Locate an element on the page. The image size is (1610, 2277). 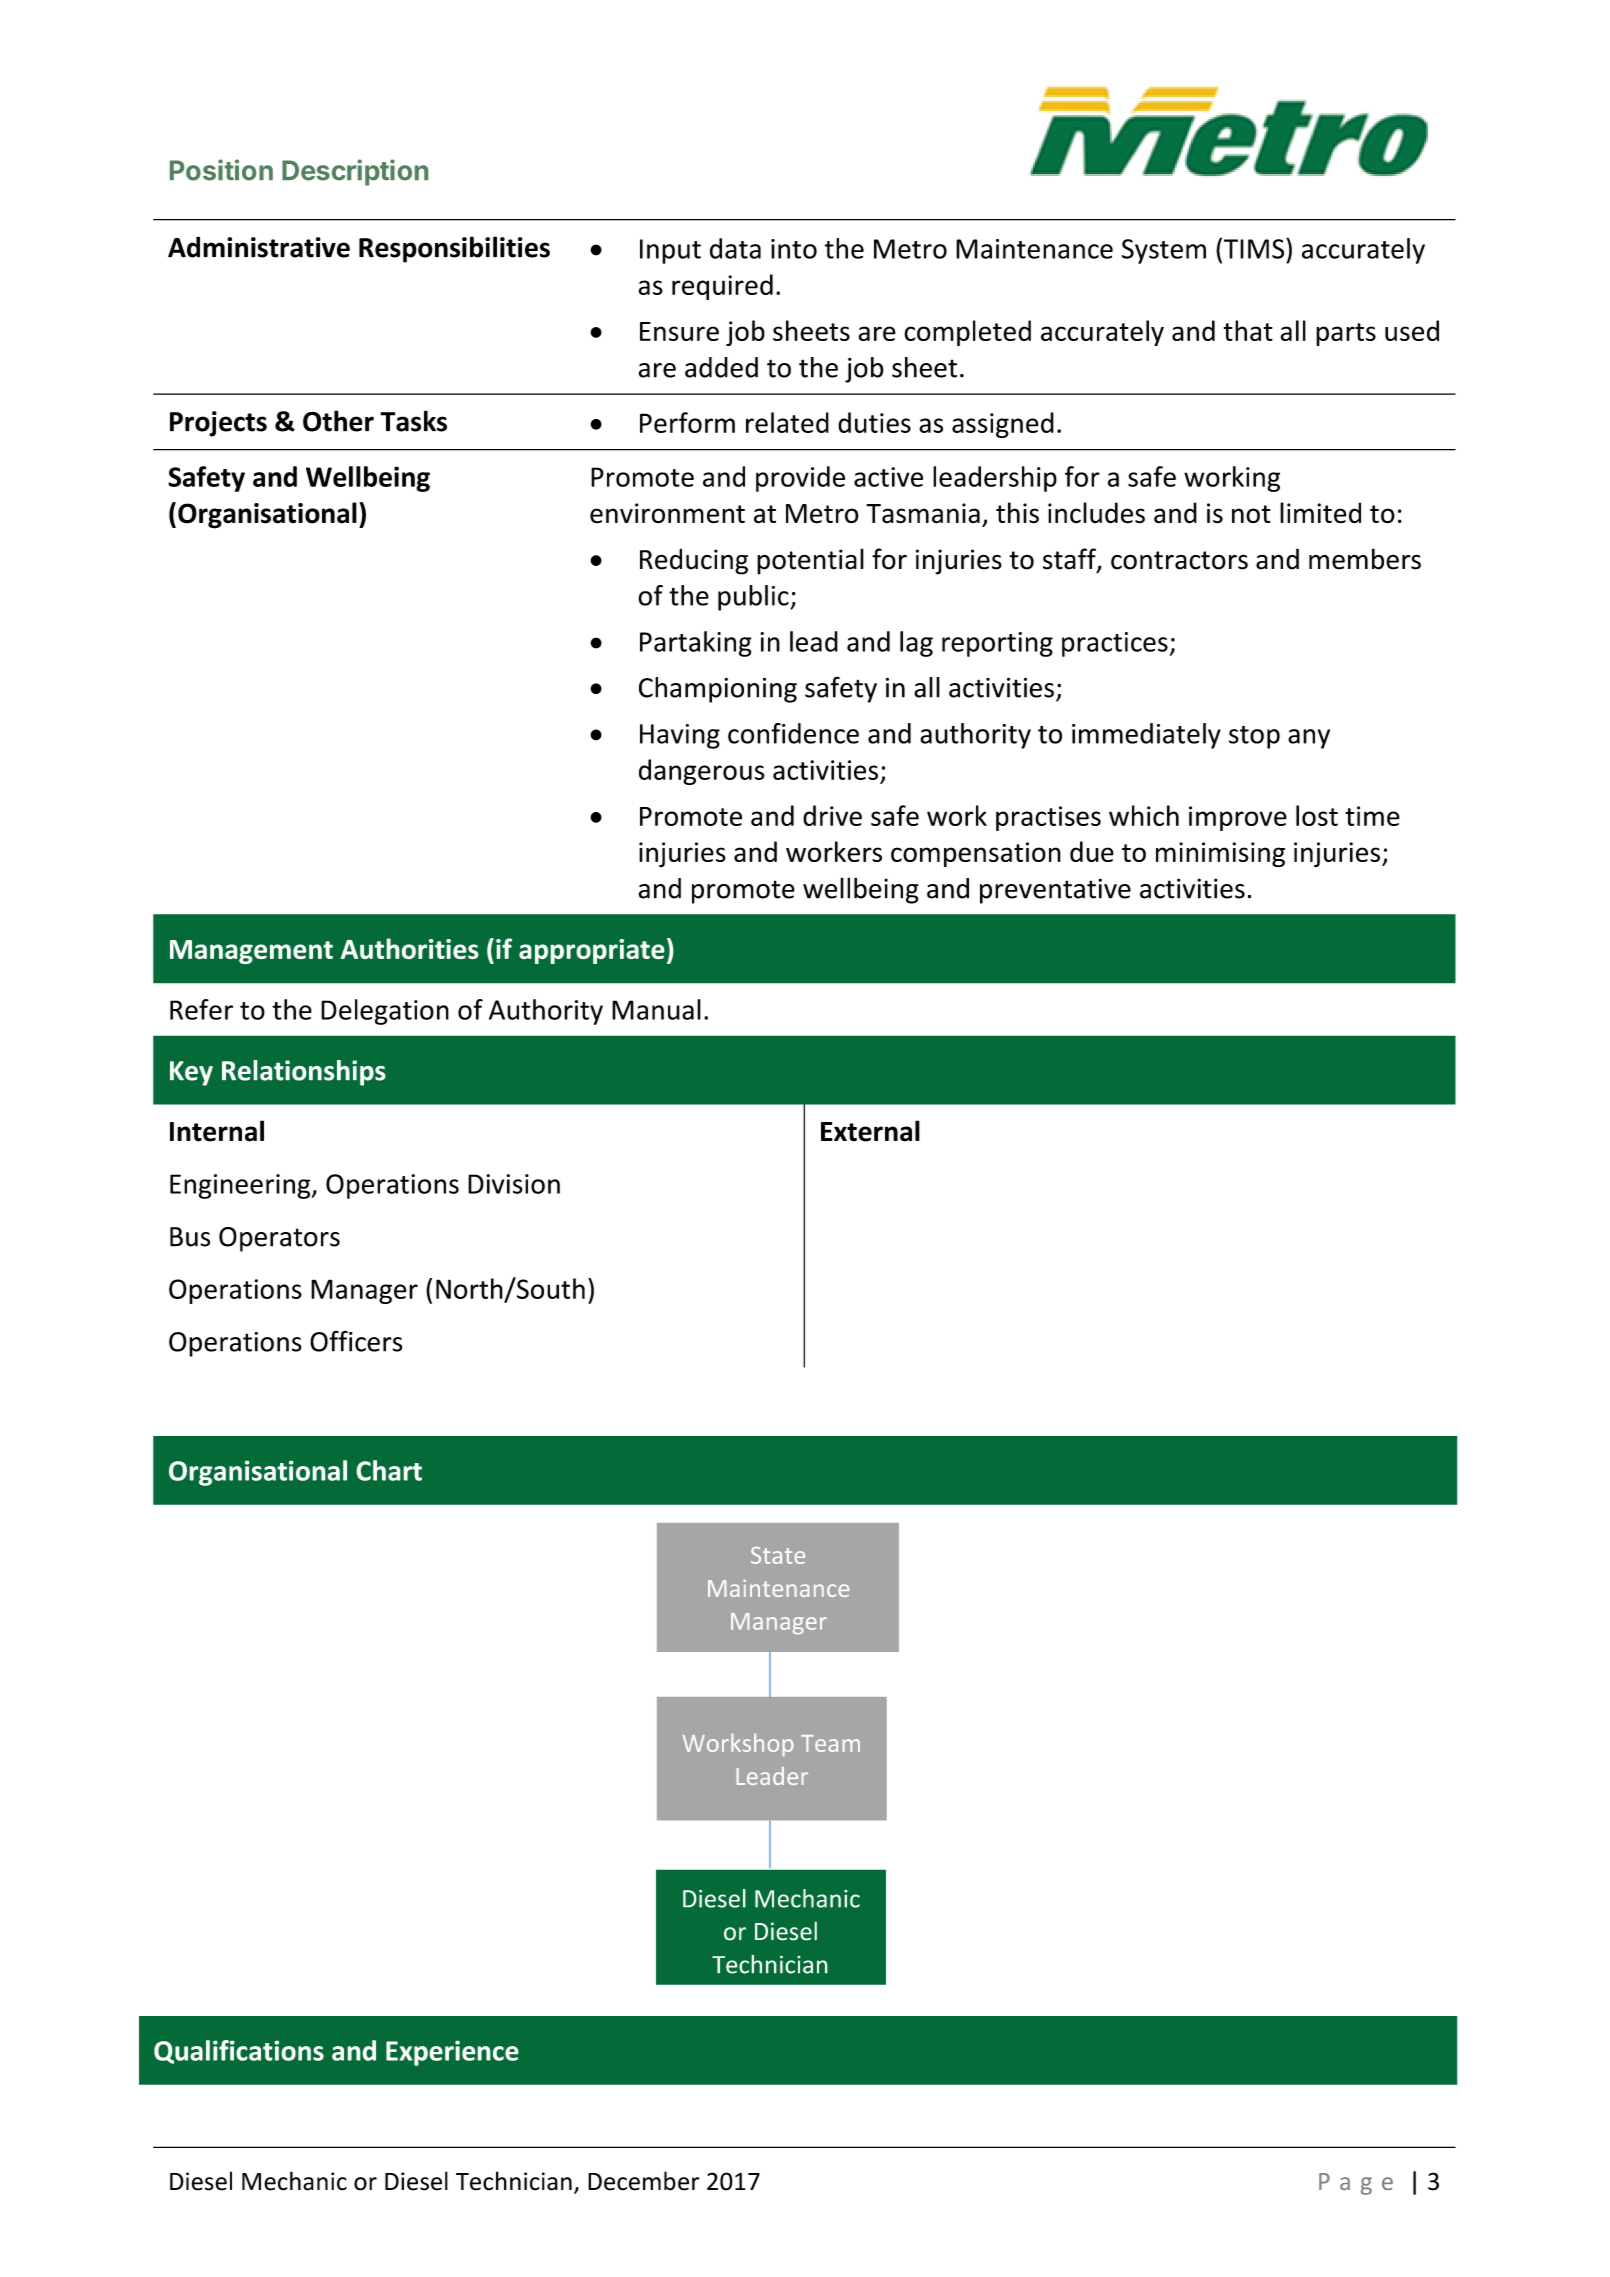
External is located at coordinates (870, 1131).
